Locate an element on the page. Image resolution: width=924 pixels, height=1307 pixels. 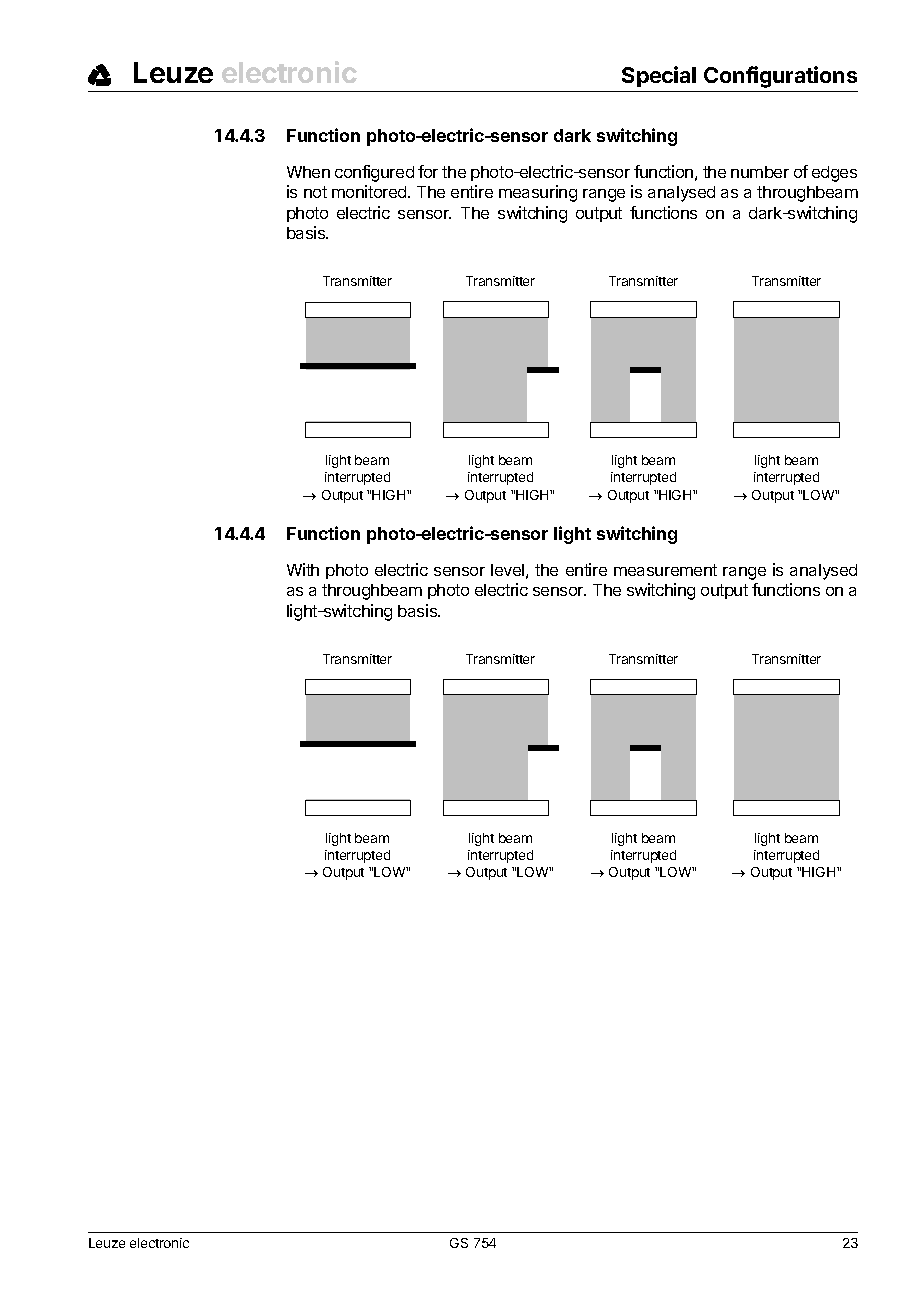
Special is located at coordinates (659, 76).
